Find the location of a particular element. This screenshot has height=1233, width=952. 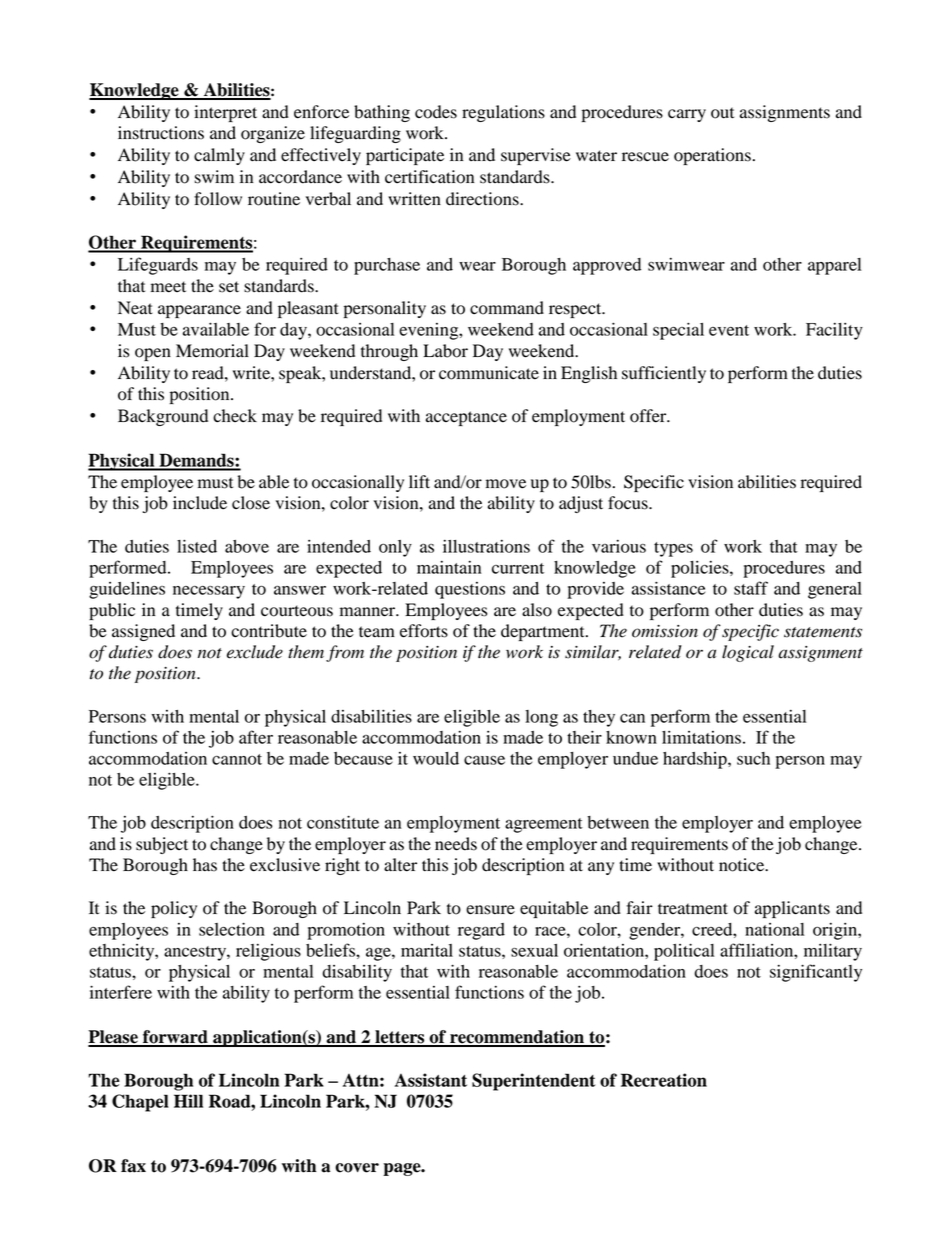

efforts is located at coordinates (424, 631).
